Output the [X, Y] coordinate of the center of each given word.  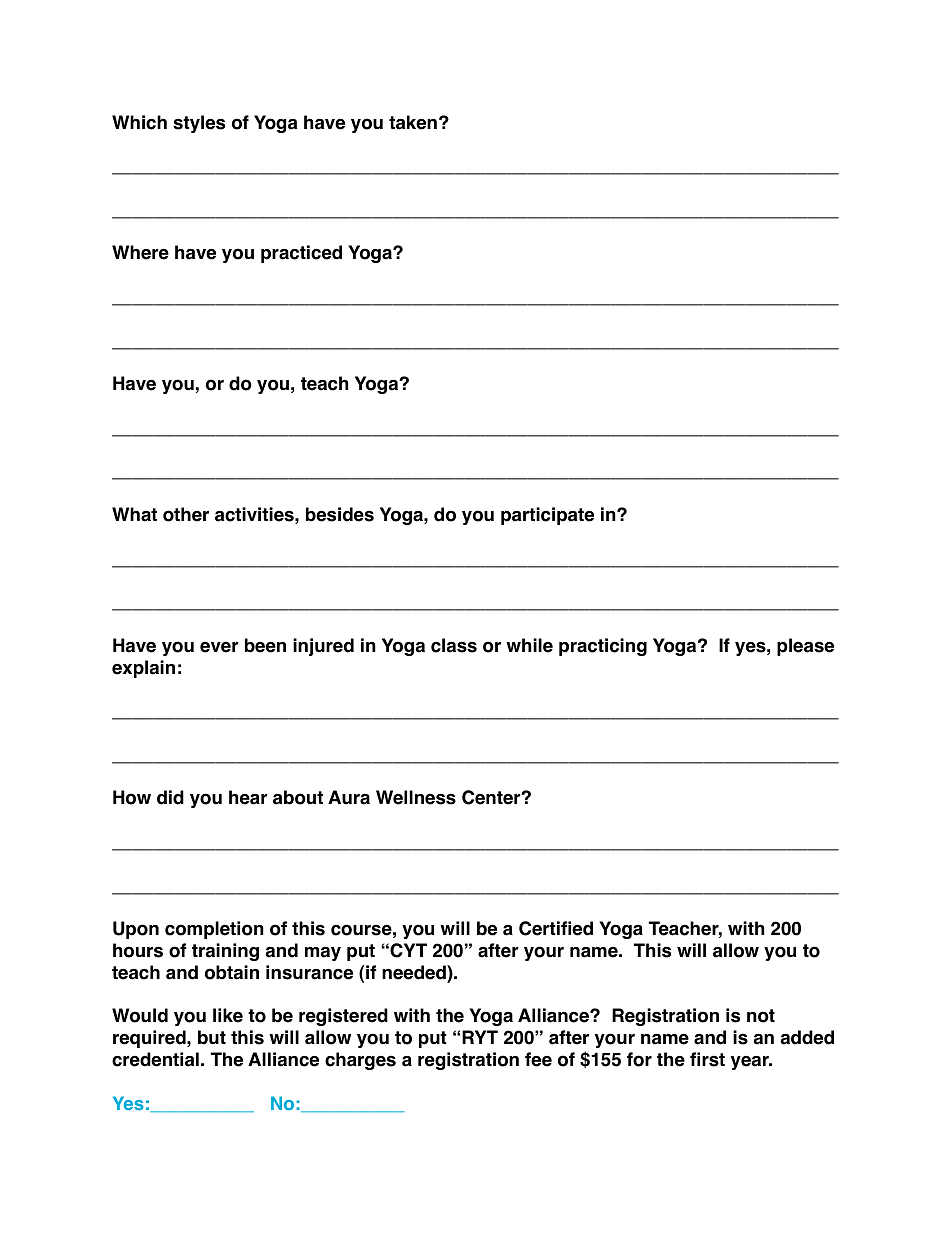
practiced [301, 254]
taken [413, 122]
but [212, 1037]
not [761, 1016]
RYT [480, 1037]
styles [199, 124]
